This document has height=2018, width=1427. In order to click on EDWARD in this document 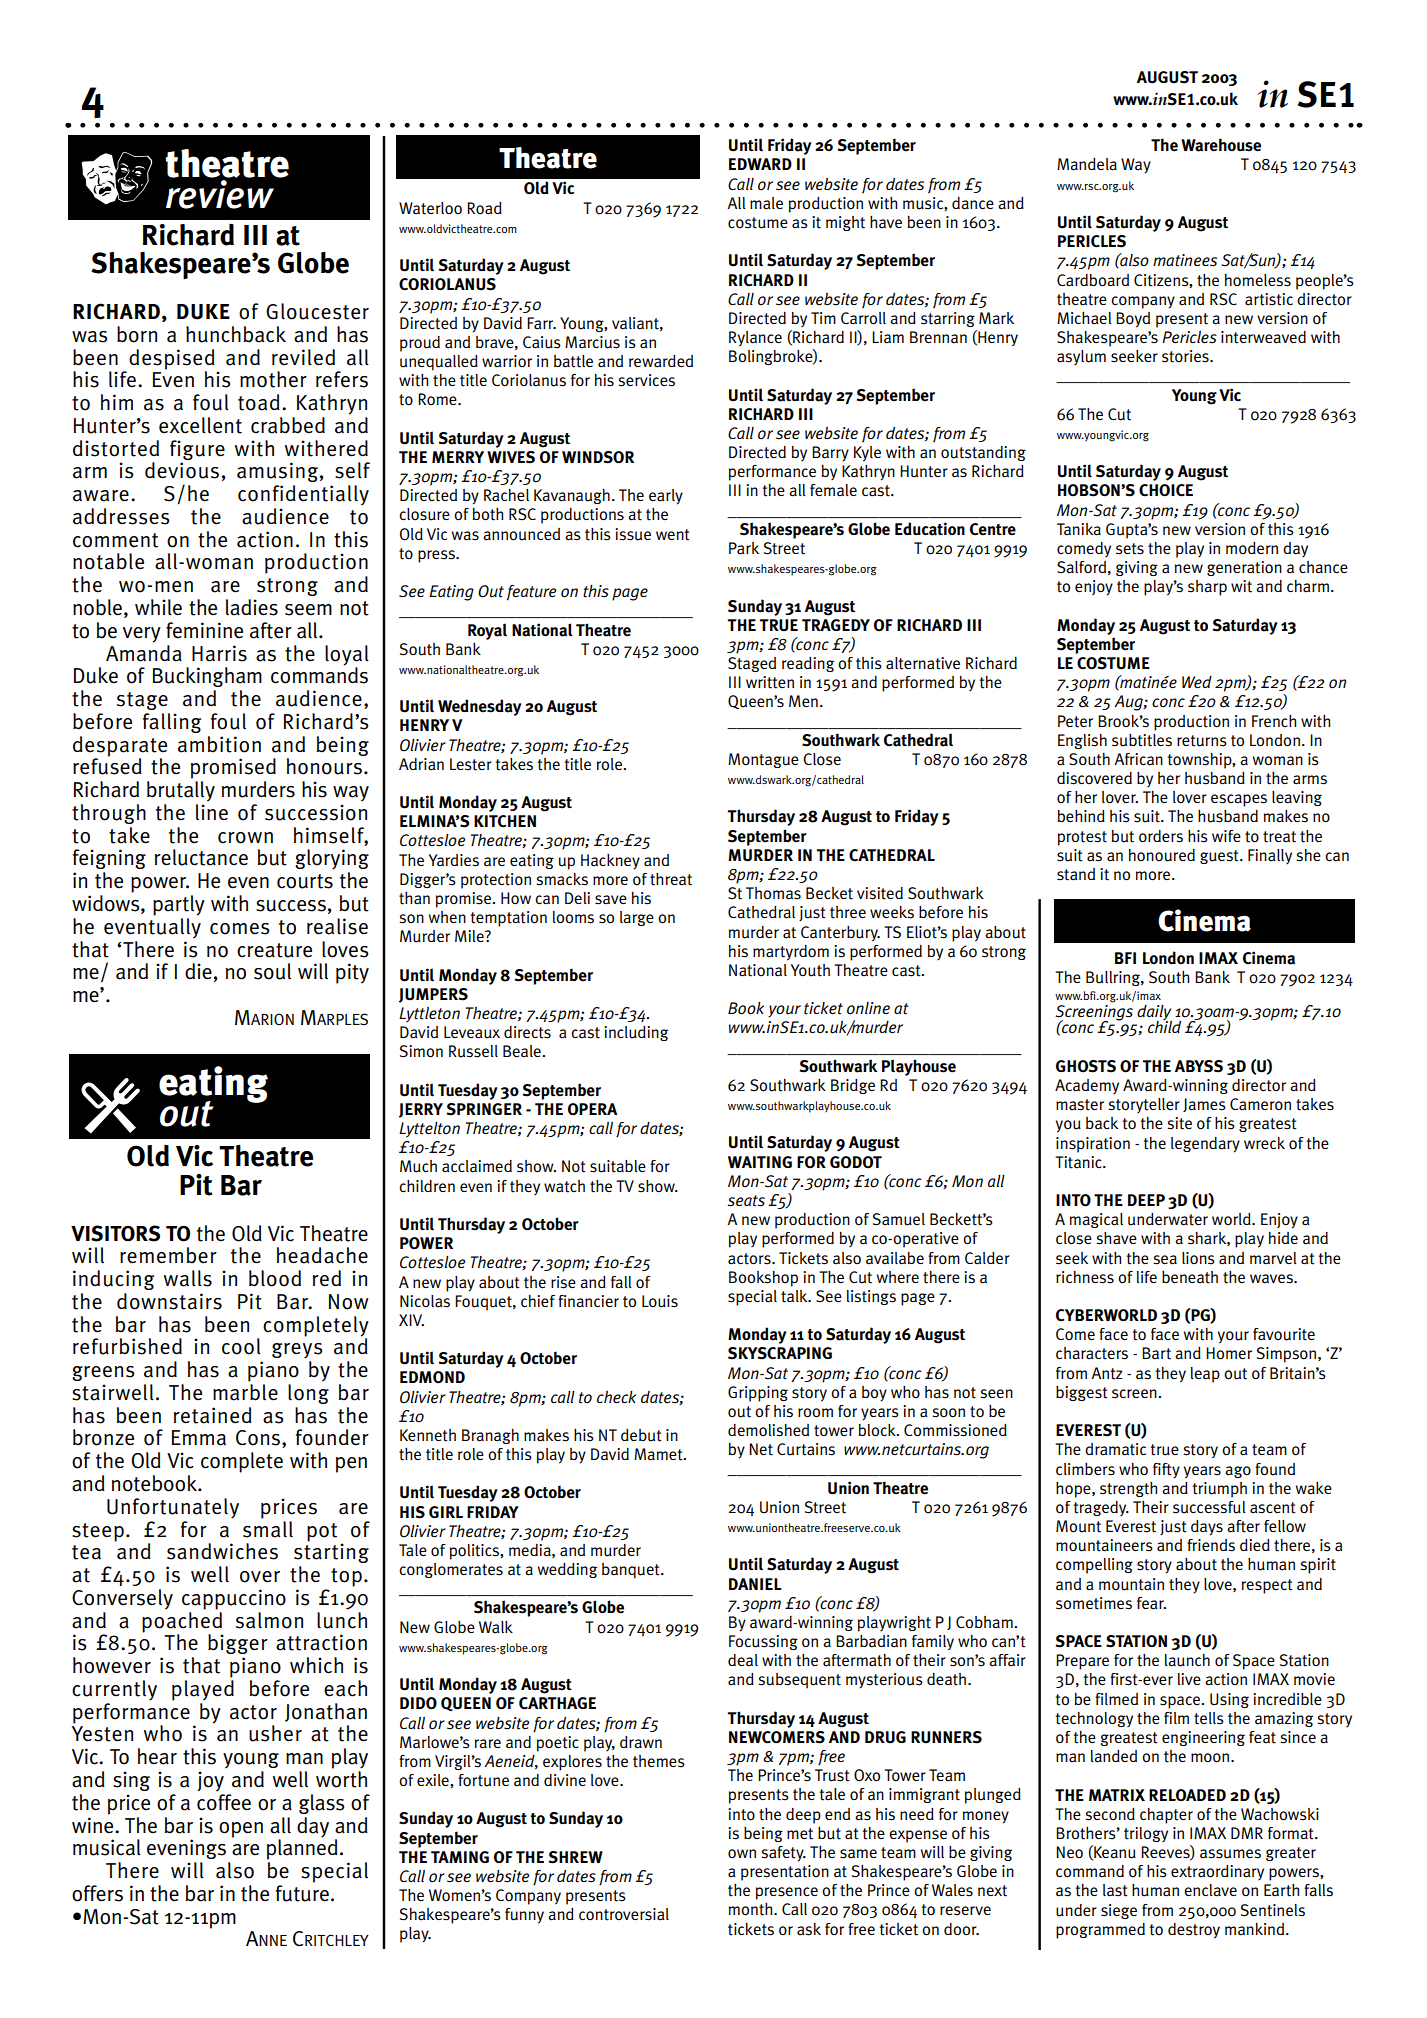, I will do `click(760, 164)`.
